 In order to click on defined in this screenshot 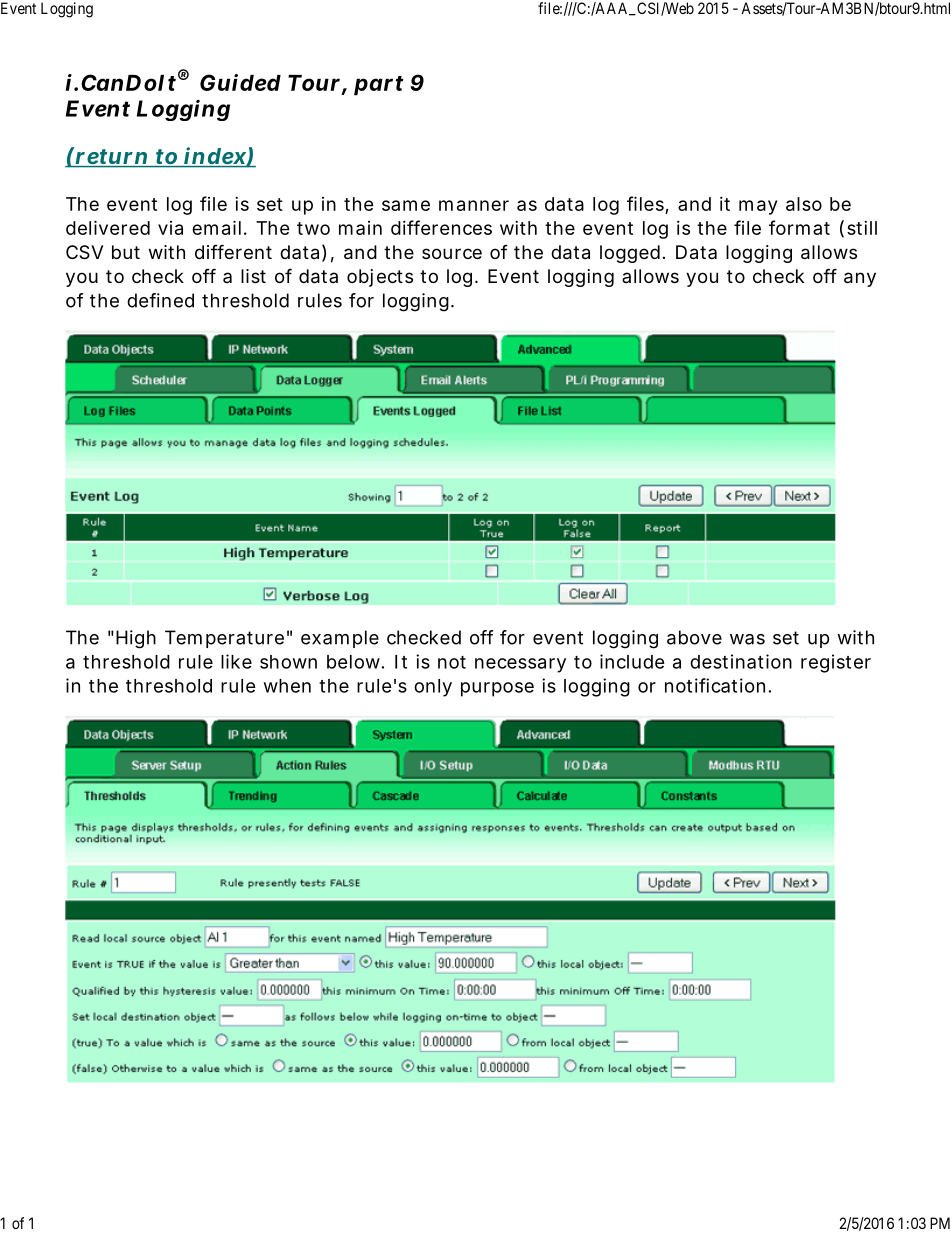, I will do `click(160, 300)`.
